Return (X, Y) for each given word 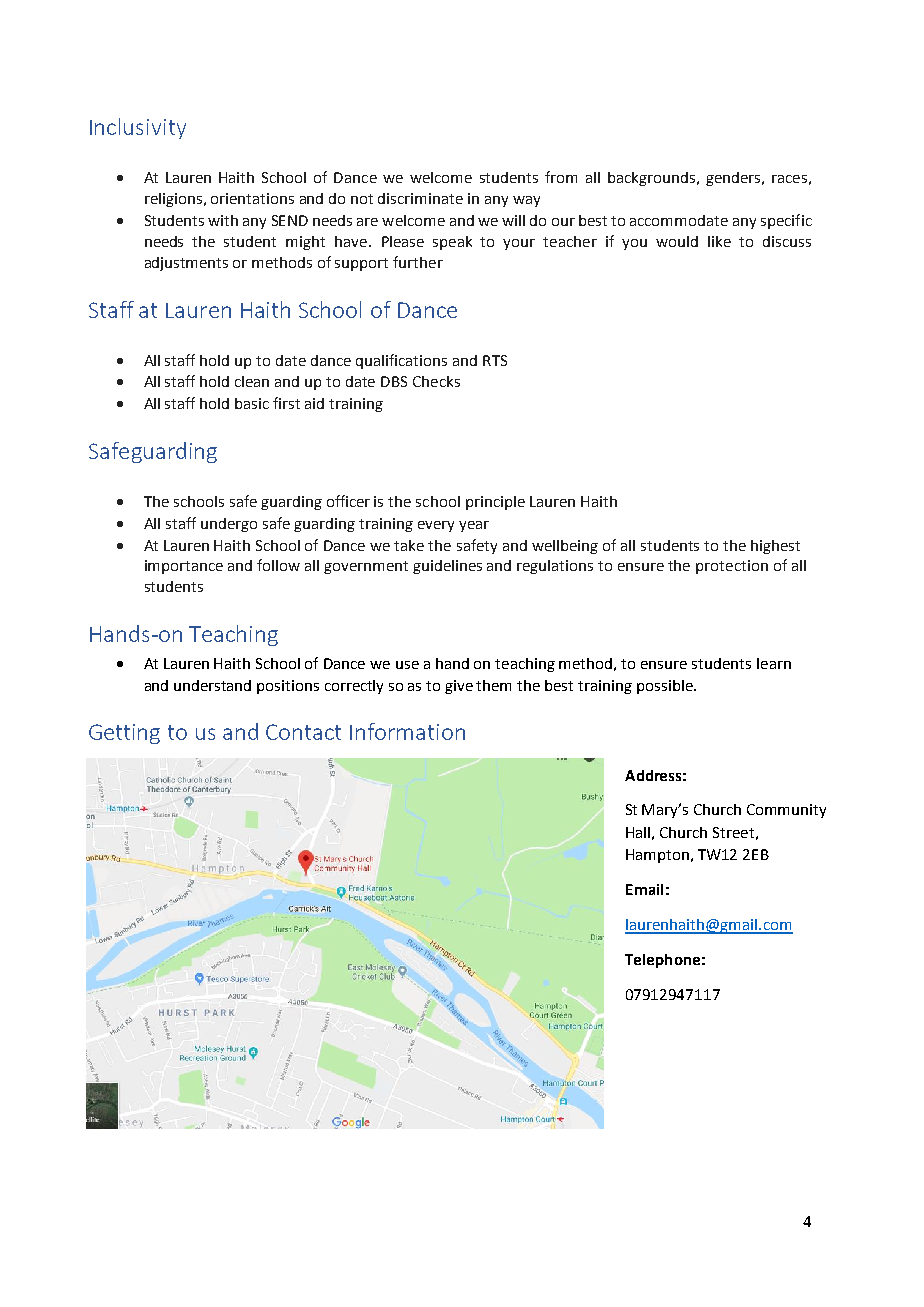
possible (666, 687)
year (474, 526)
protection (732, 567)
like (719, 241)
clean (252, 381)
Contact (303, 732)
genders (734, 179)
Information (407, 731)
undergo (229, 525)
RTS (495, 360)
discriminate (420, 198)
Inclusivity (138, 128)
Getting (124, 734)
